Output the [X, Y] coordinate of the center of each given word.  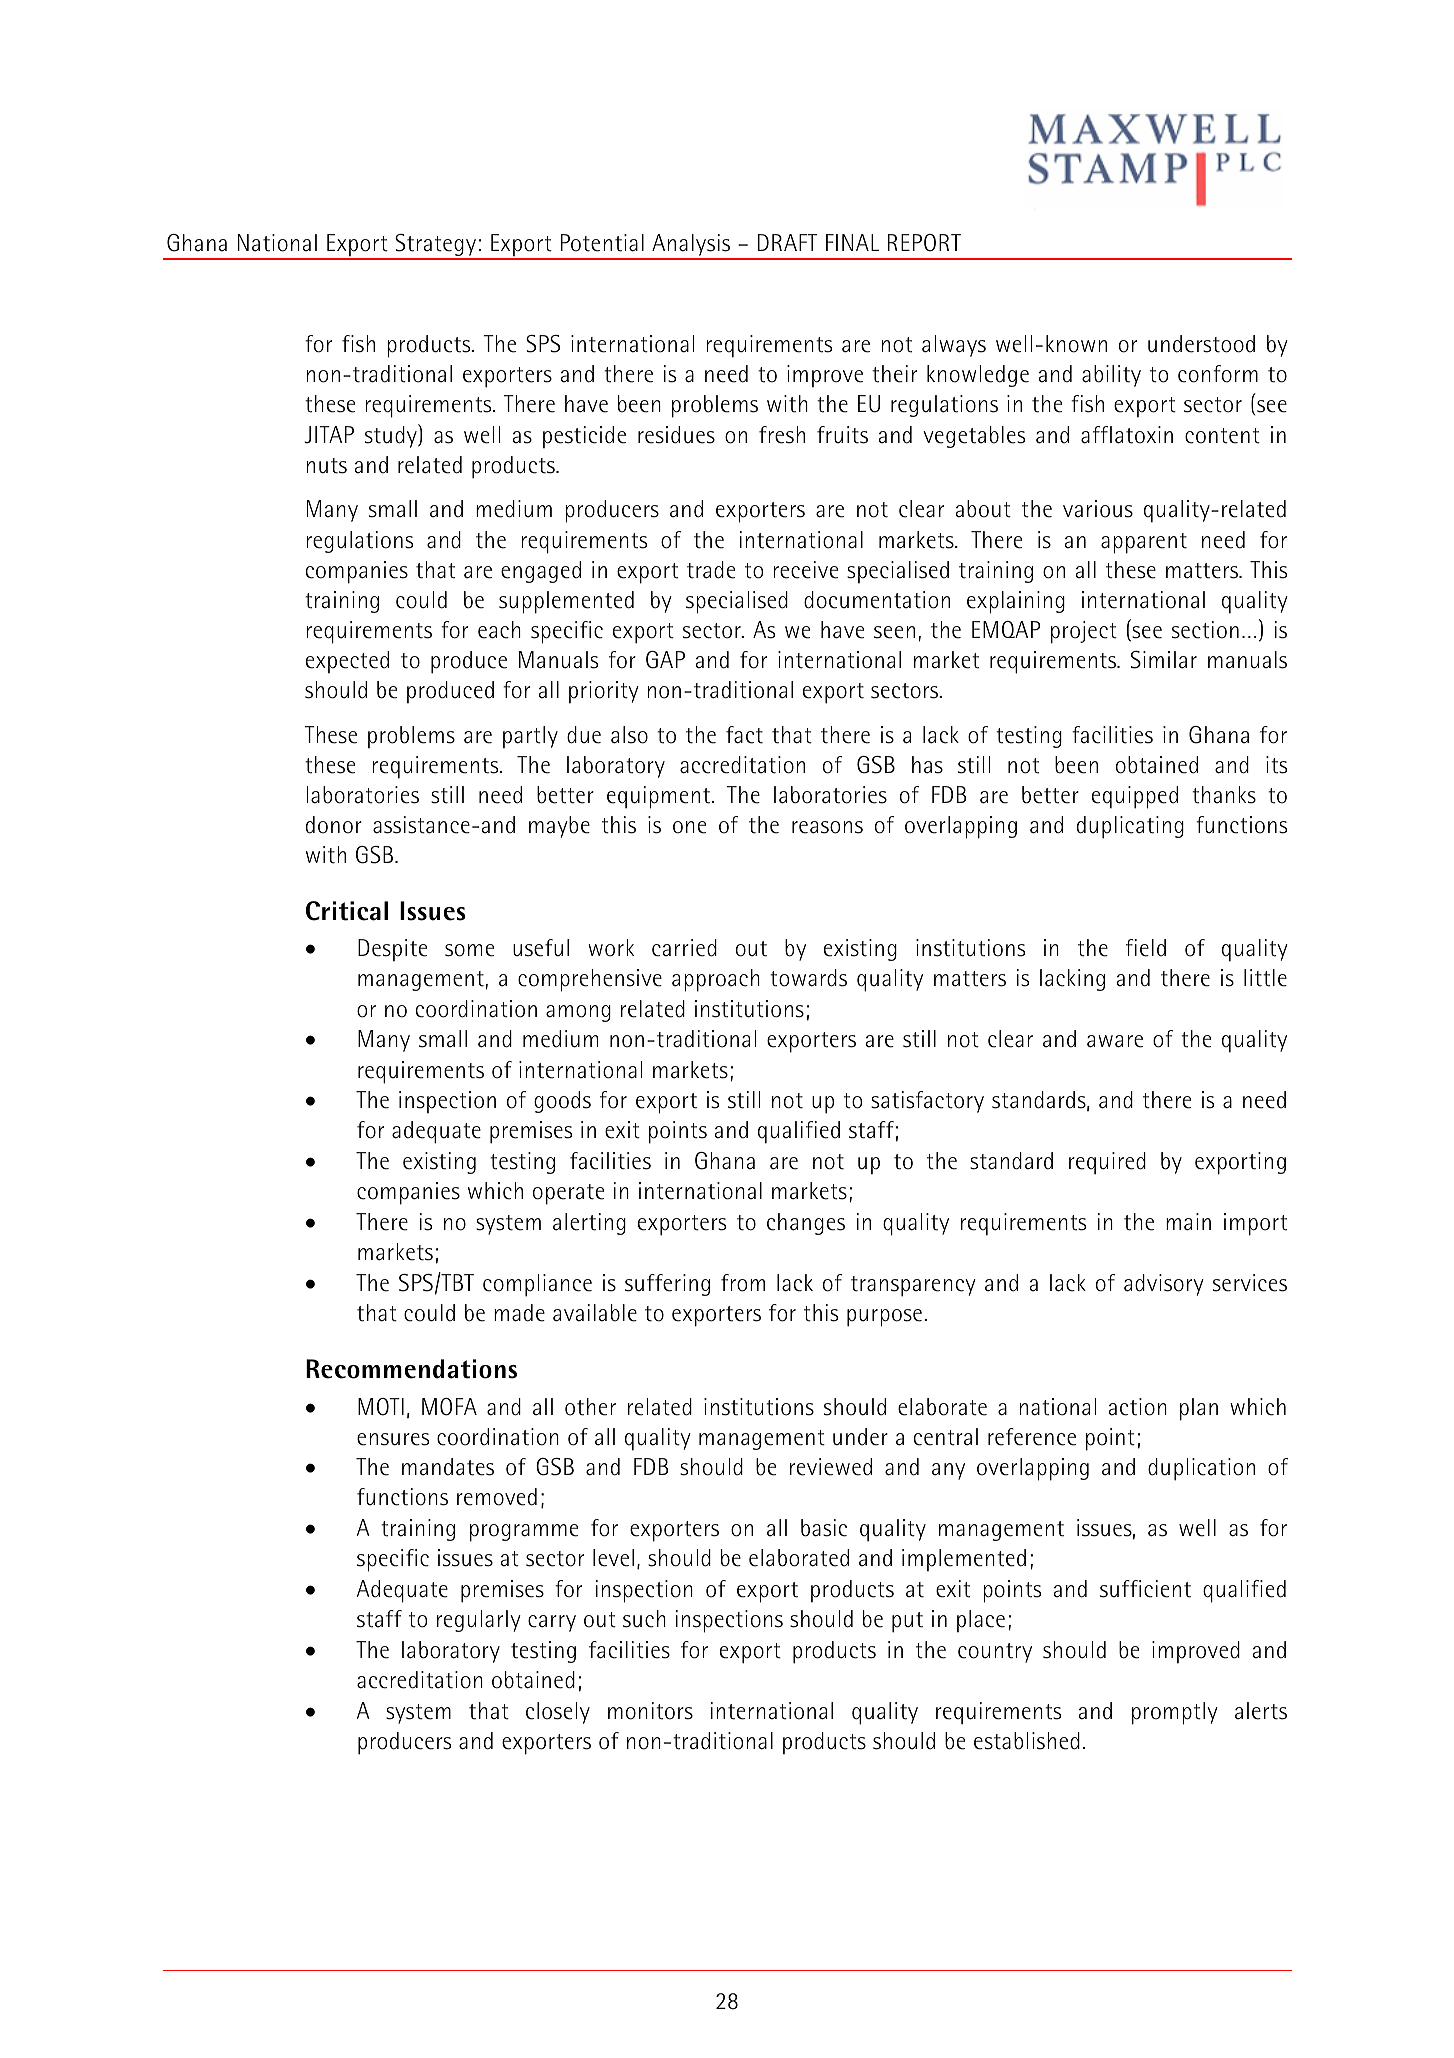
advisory [1164, 1285]
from [743, 1283]
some [469, 950]
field [1146, 948]
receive [805, 570]
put [907, 1622]
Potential [602, 243]
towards [808, 978]
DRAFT [787, 242]
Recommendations [411, 1369]
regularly [479, 1621]
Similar [1164, 660]
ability [1111, 376]
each [499, 630]
